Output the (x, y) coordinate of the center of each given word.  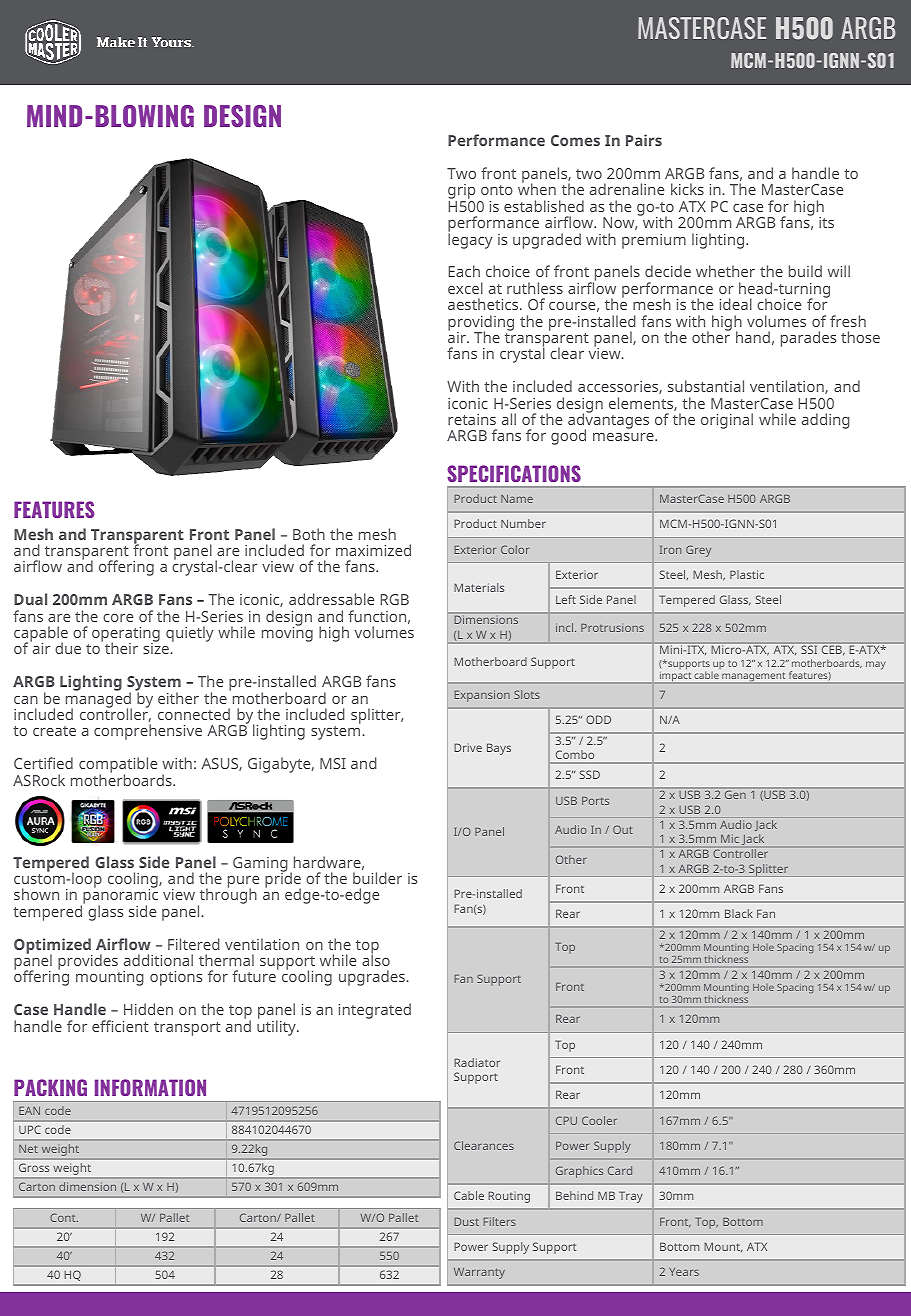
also (376, 959)
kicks (687, 189)
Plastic (747, 574)
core (118, 618)
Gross (34, 1167)
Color (515, 549)
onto (497, 190)
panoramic (119, 897)
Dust (467, 1222)
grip (461, 193)
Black (739, 913)
